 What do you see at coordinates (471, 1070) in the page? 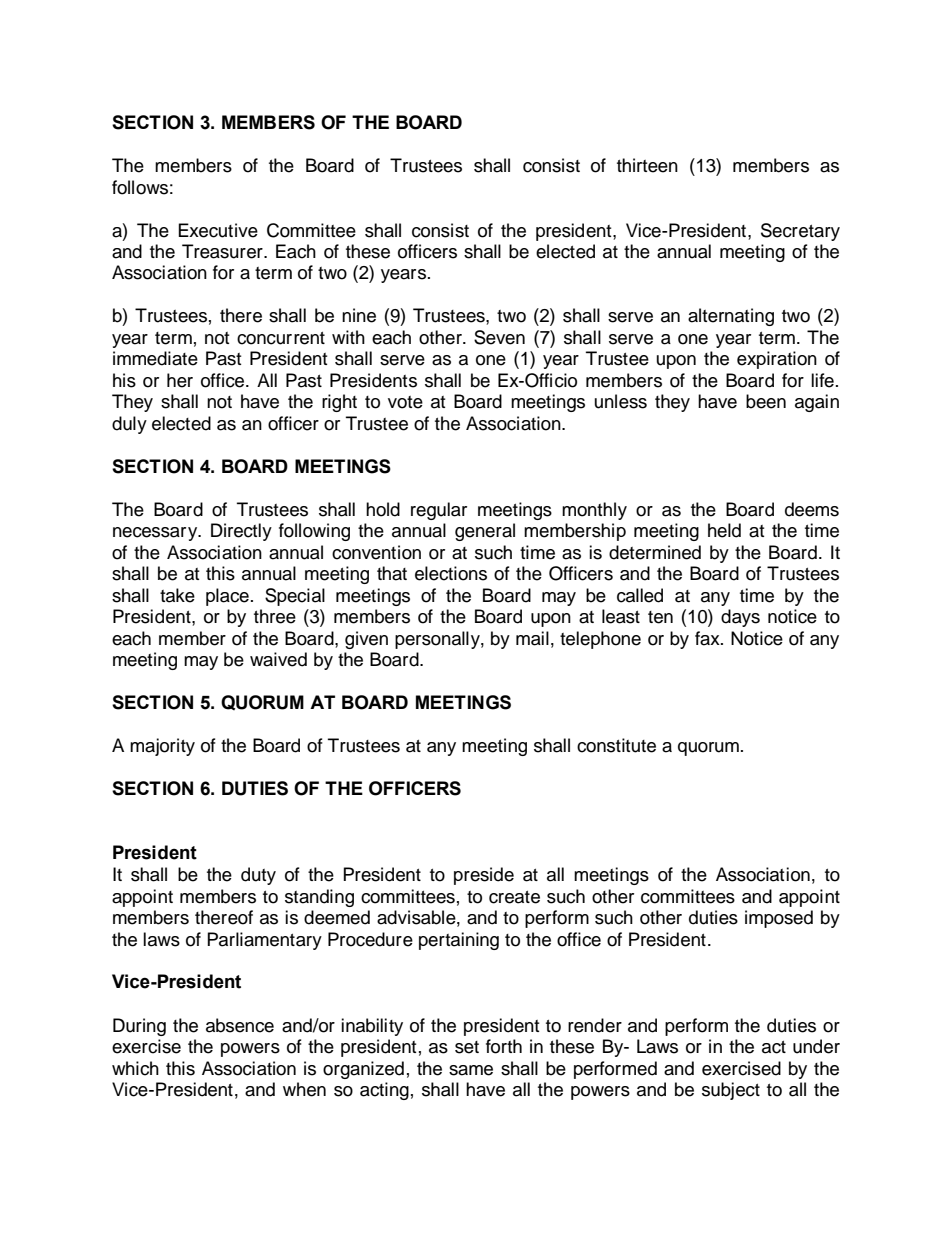
I see `same` at bounding box center [471, 1070].
